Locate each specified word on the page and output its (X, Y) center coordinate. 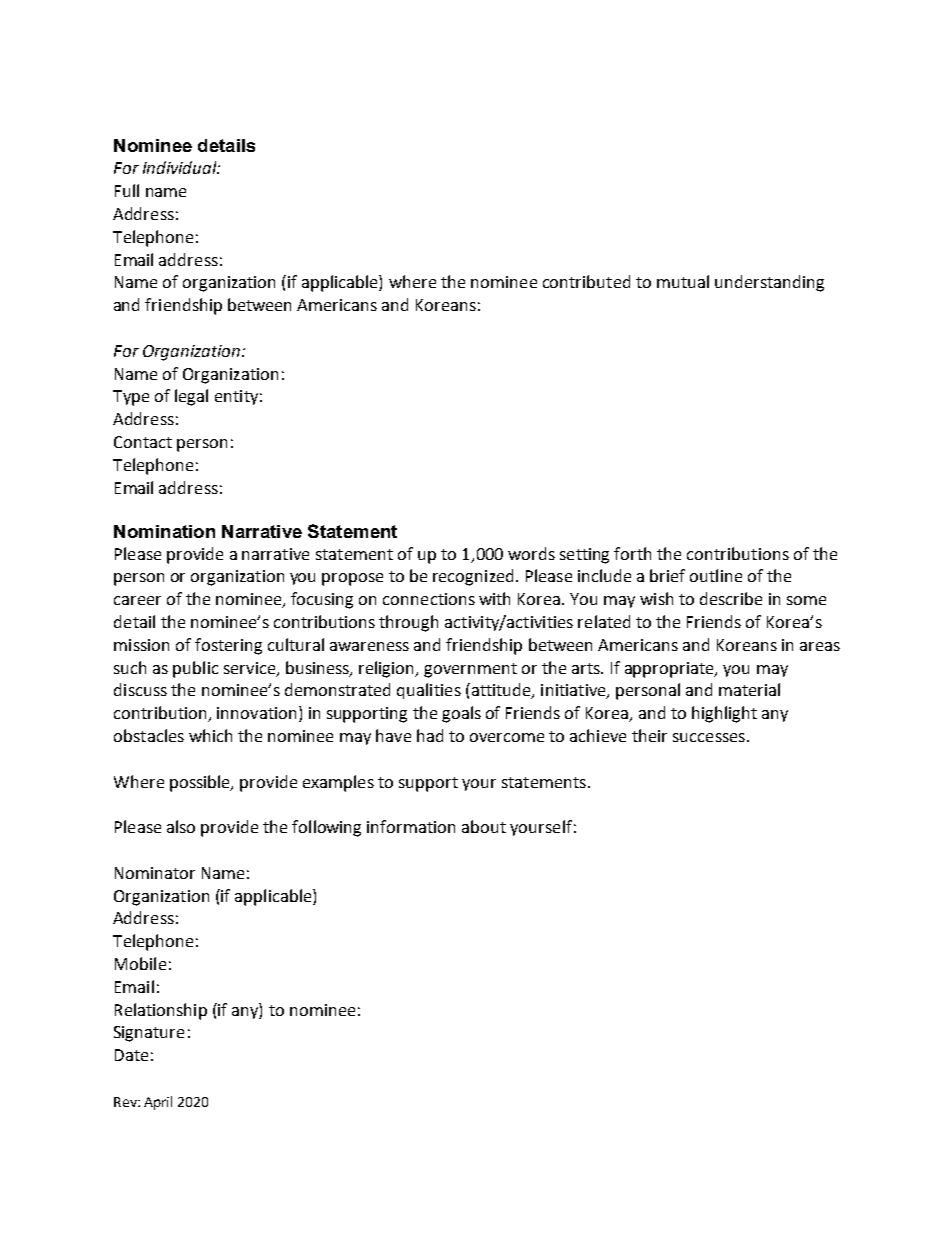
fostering (228, 646)
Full (127, 190)
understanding (769, 283)
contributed (586, 281)
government (470, 670)
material (749, 689)
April (158, 1103)
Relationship (161, 1011)
